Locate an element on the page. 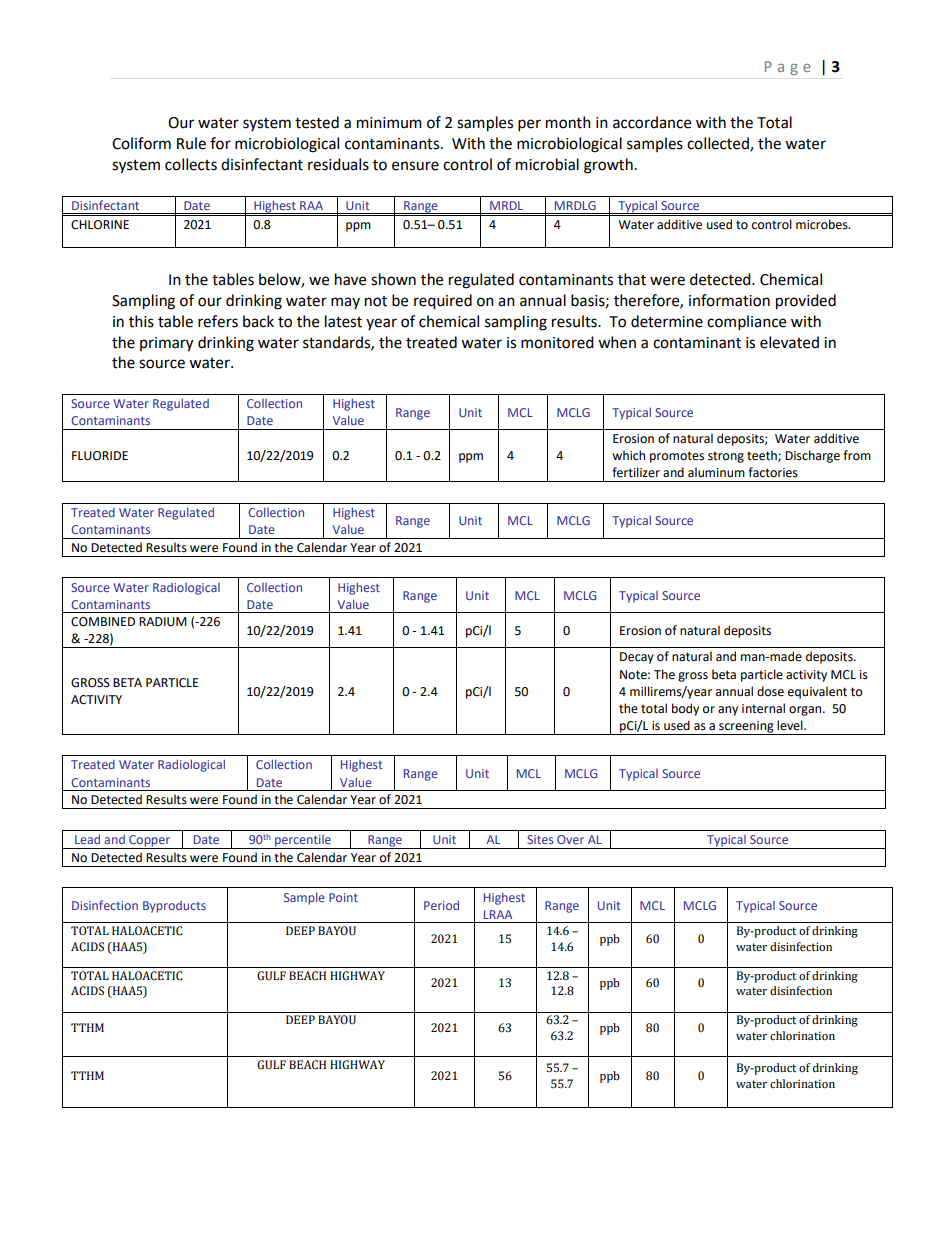 Image resolution: width=952 pixels, height=1233 pixels. Period is located at coordinates (441, 905).
